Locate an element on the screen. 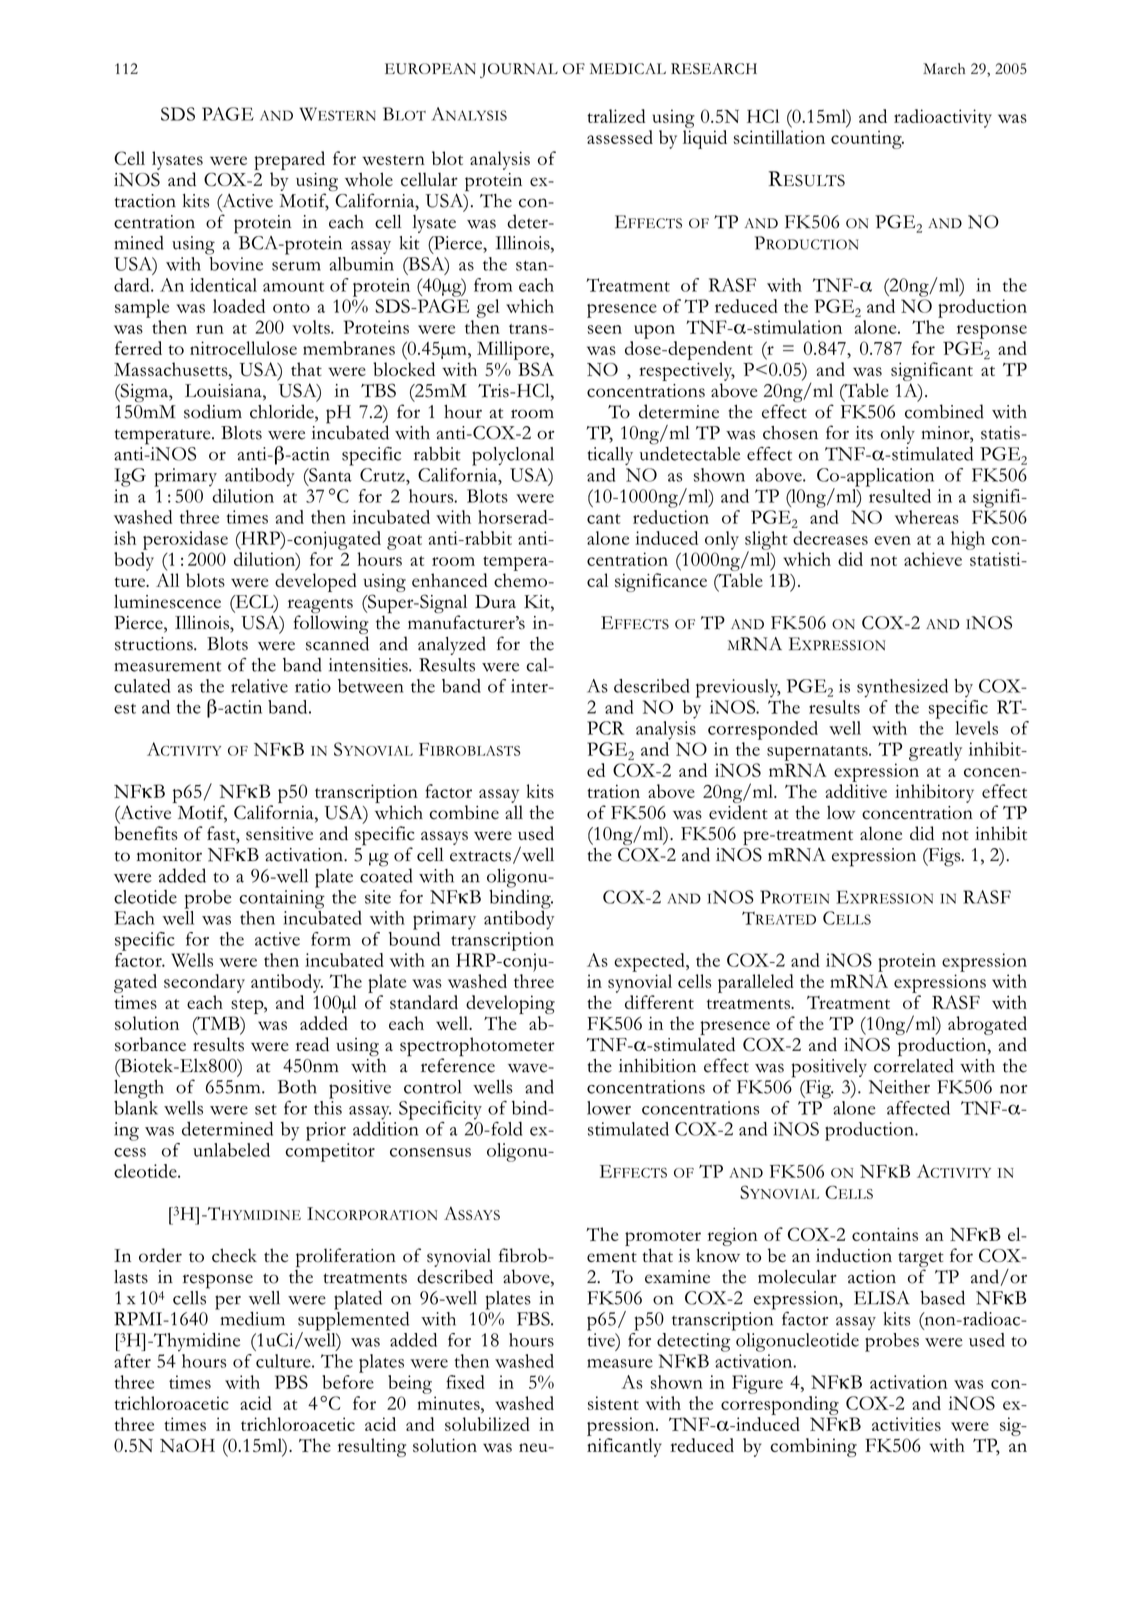  PBS is located at coordinates (291, 1382).
